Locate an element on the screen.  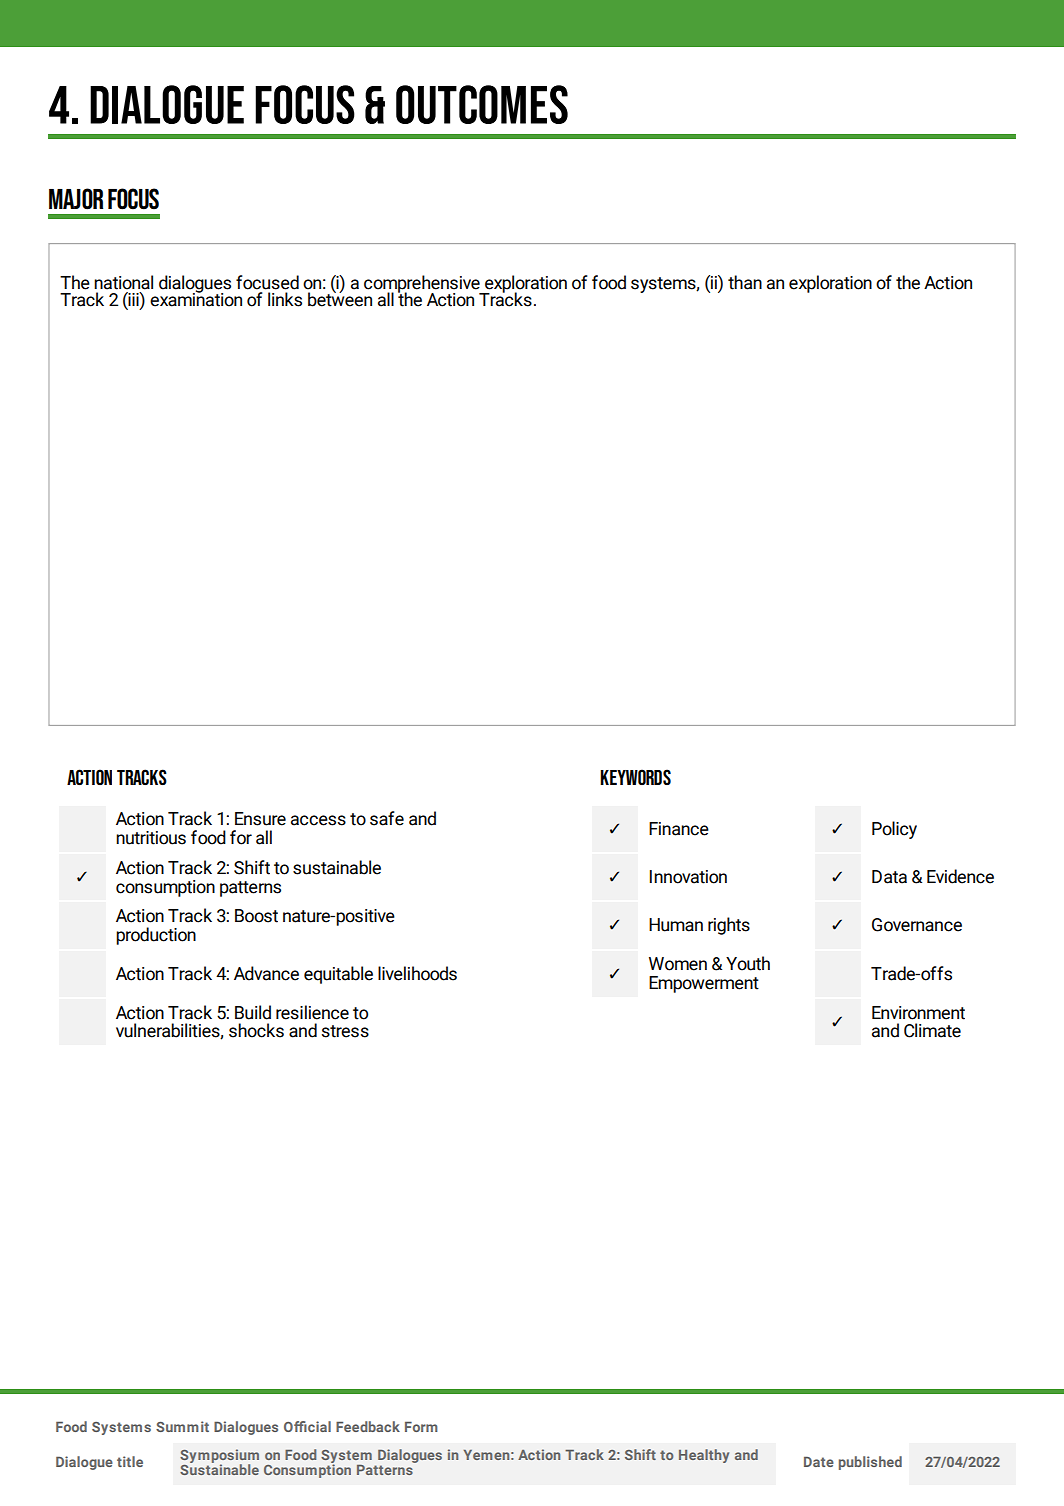
than is located at coordinates (745, 282).
